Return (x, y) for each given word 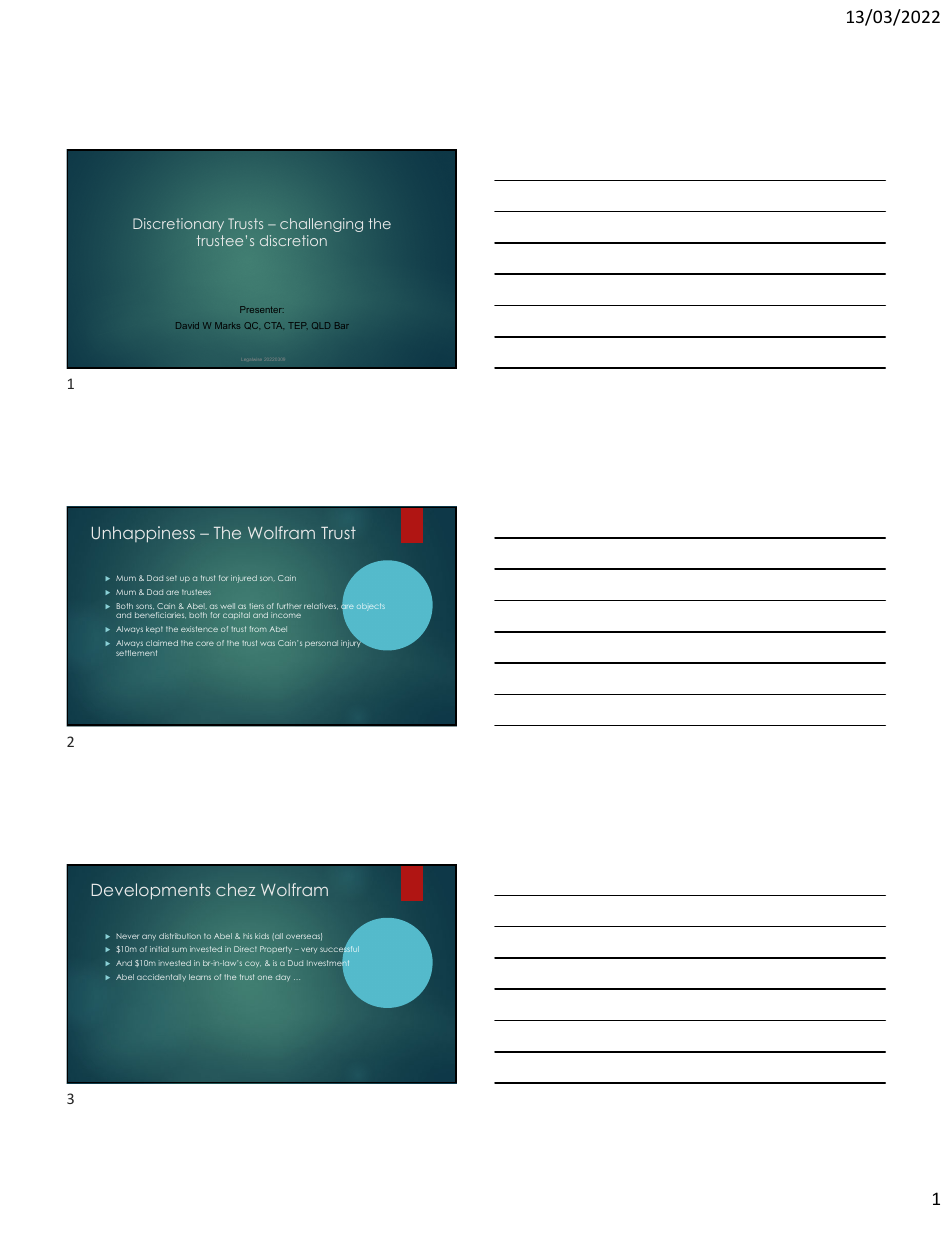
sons (145, 607)
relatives (321, 606)
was (267, 643)
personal (321, 644)
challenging (321, 225)
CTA (274, 325)
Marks (227, 325)
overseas (304, 937)
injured (244, 579)
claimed (162, 643)
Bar (342, 325)
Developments (151, 891)
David (187, 325)
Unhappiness (143, 534)
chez (235, 889)
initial (159, 949)
